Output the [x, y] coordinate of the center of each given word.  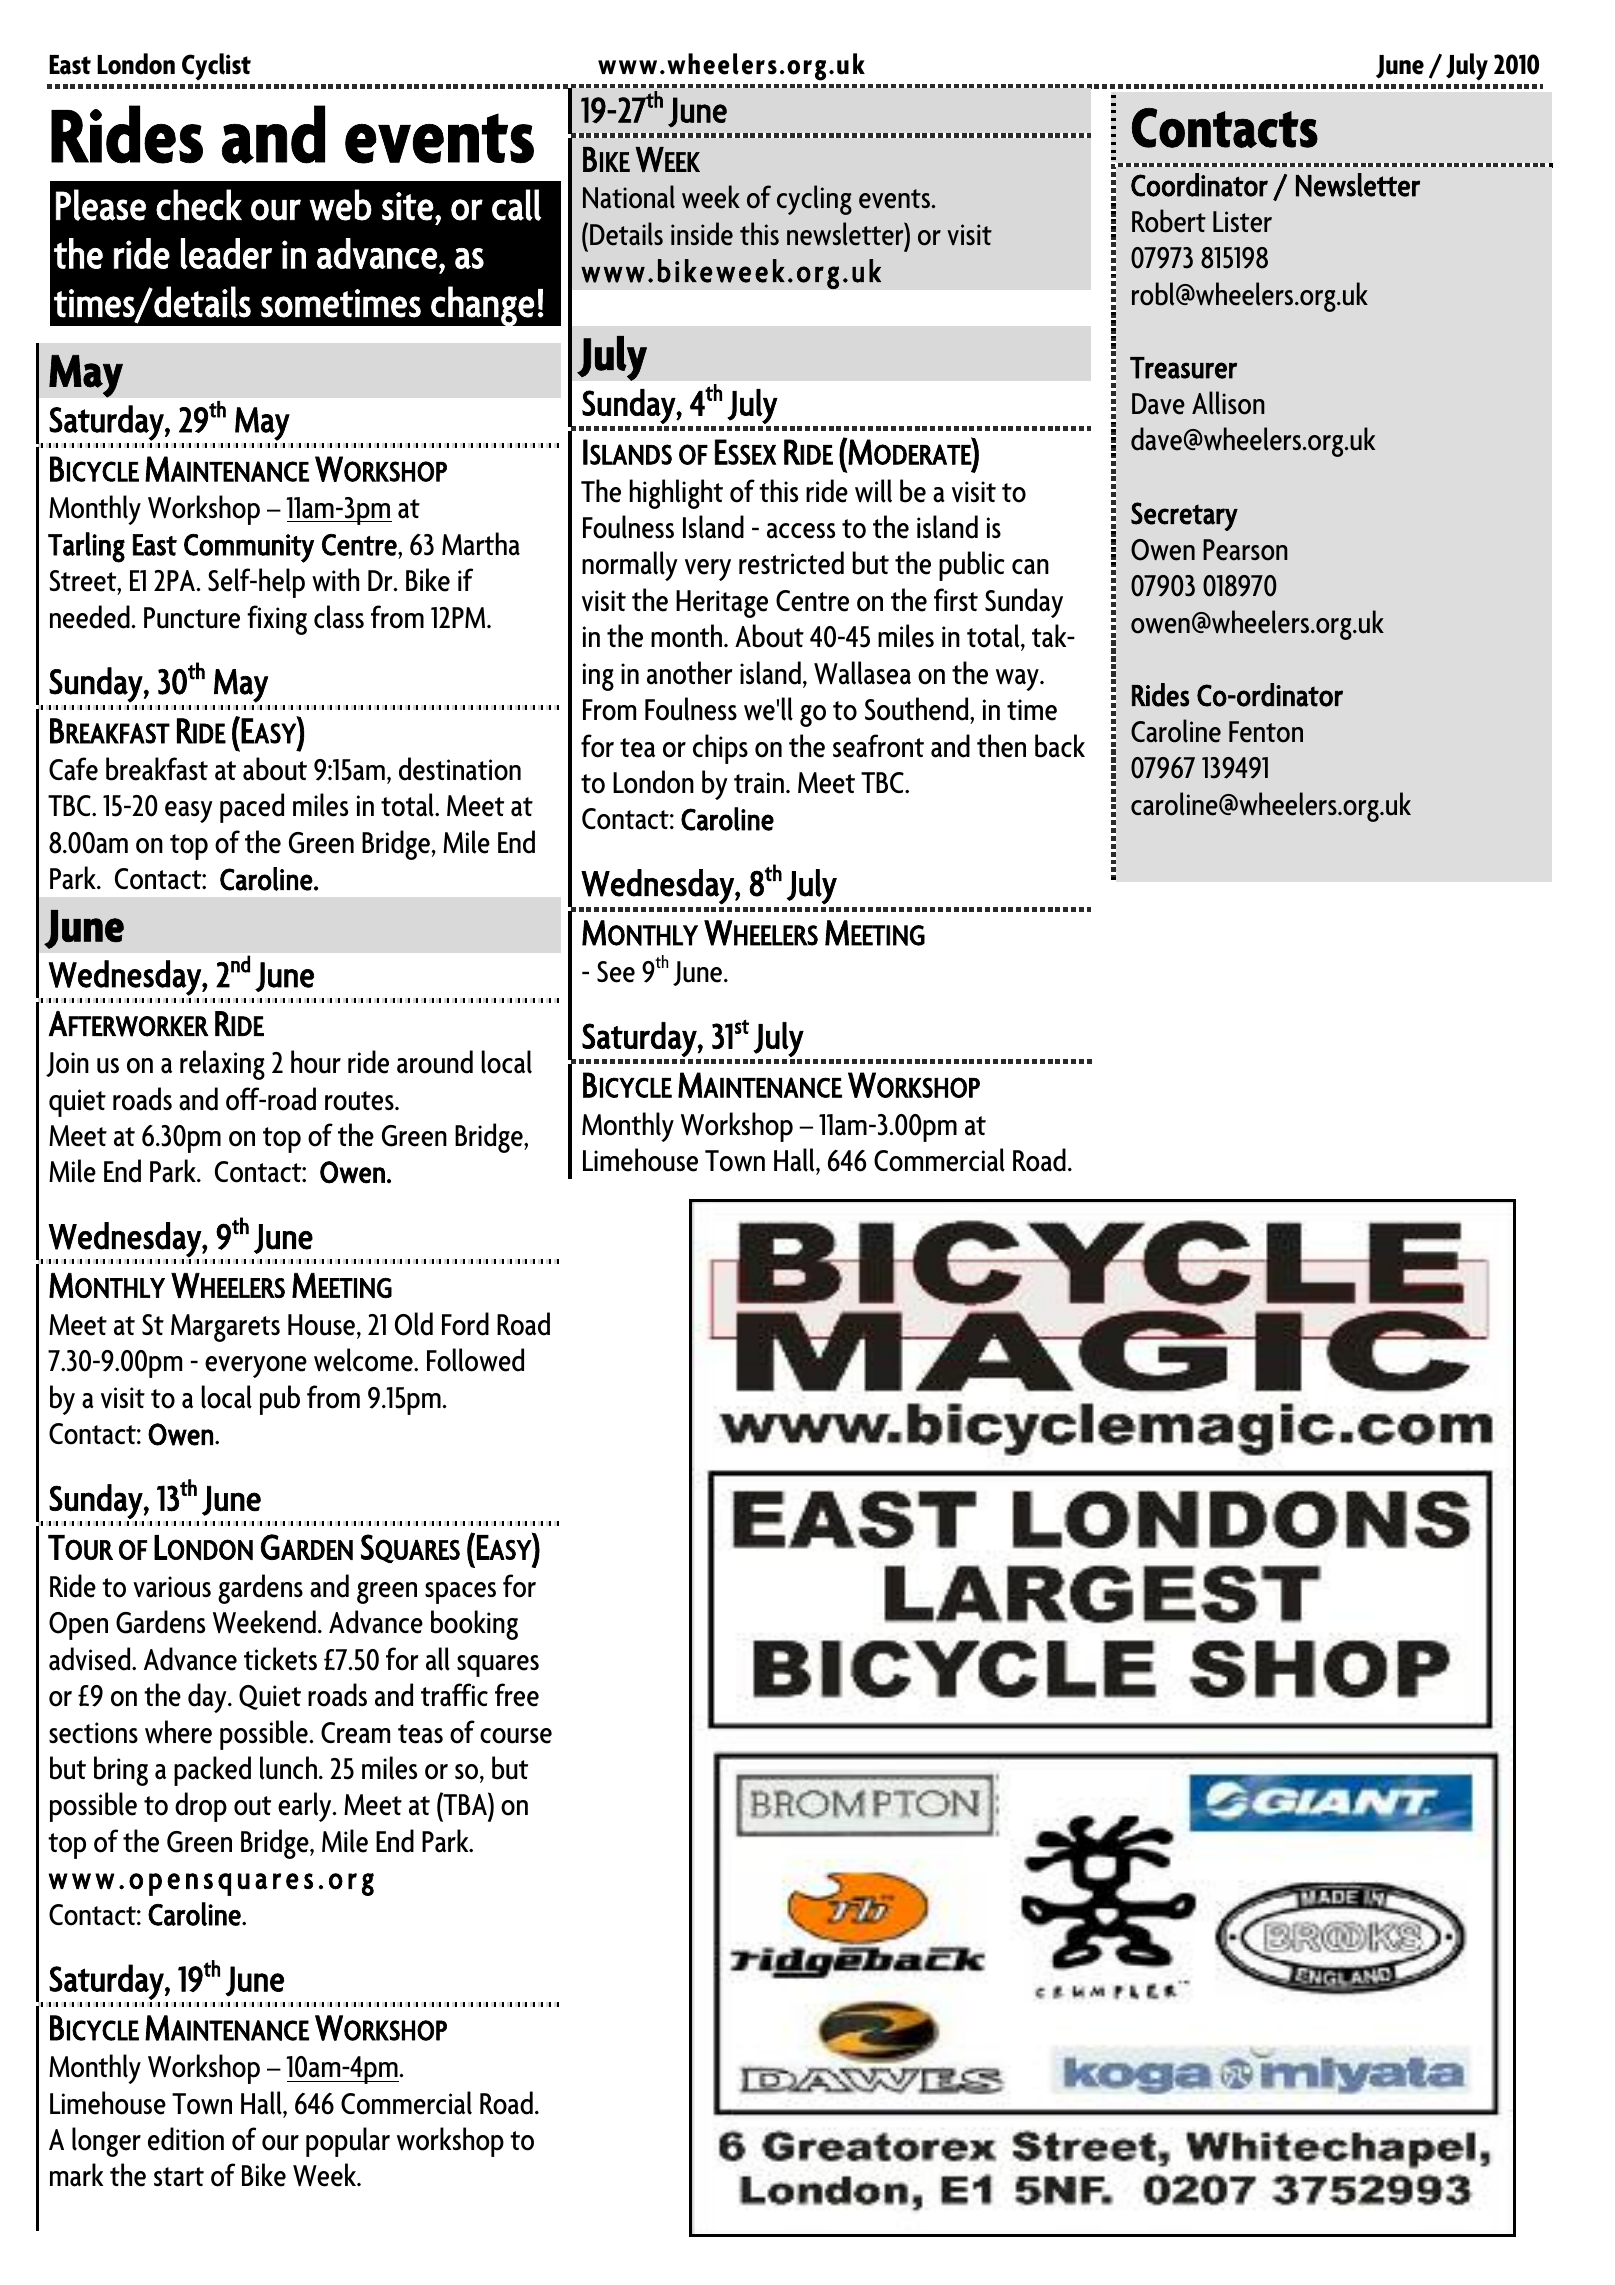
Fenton [1266, 732]
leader [226, 253]
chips [720, 749]
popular [348, 2142]
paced [252, 808]
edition [186, 2139]
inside [702, 234]
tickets [280, 1659]
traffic [454, 1695]
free [517, 1695]
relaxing [222, 1065]
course [516, 1736]
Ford [465, 1324]
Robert [1169, 221]
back [1060, 746]
